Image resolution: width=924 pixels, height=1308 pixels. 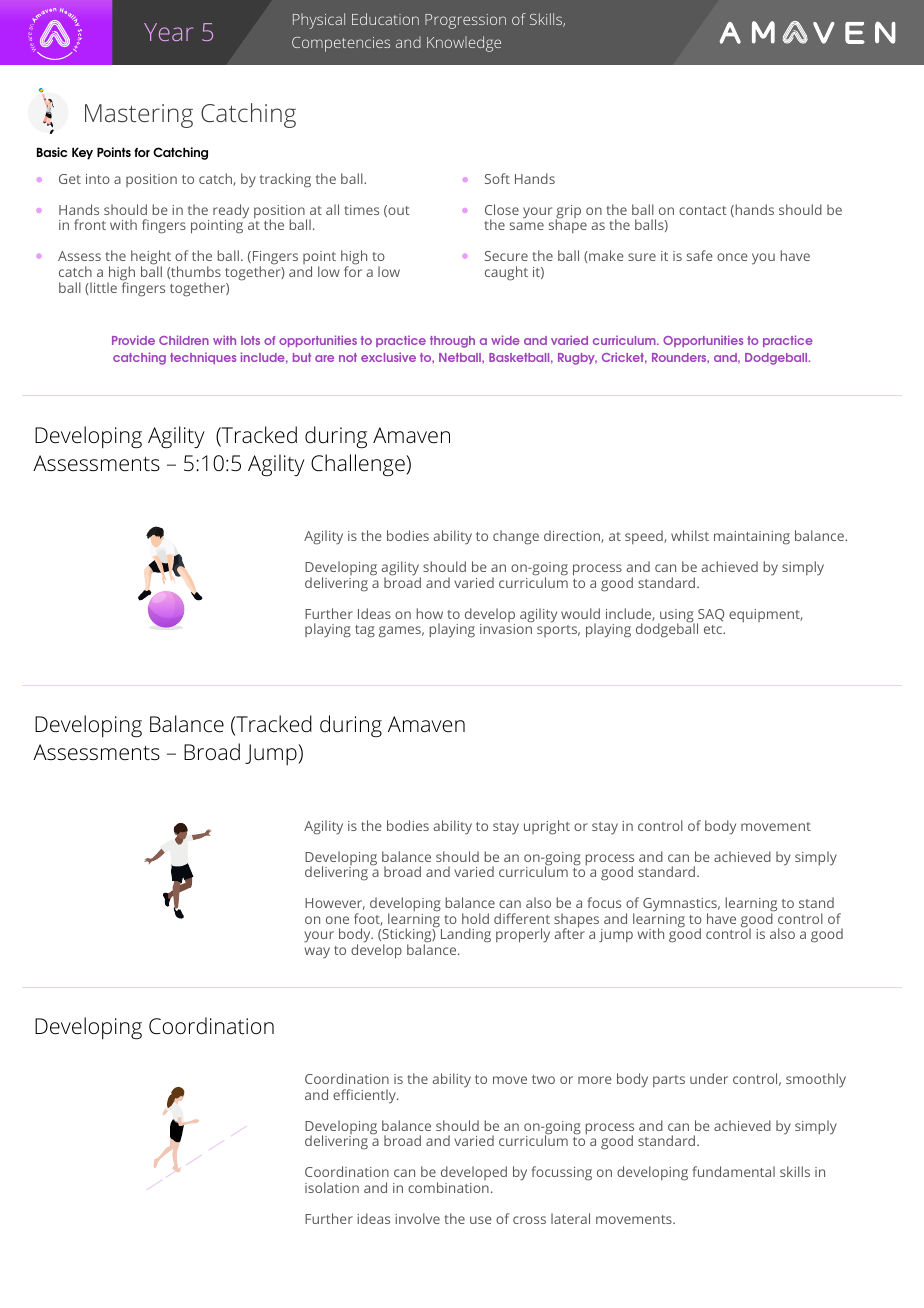 I want to click on etc, so click(x=714, y=629).
